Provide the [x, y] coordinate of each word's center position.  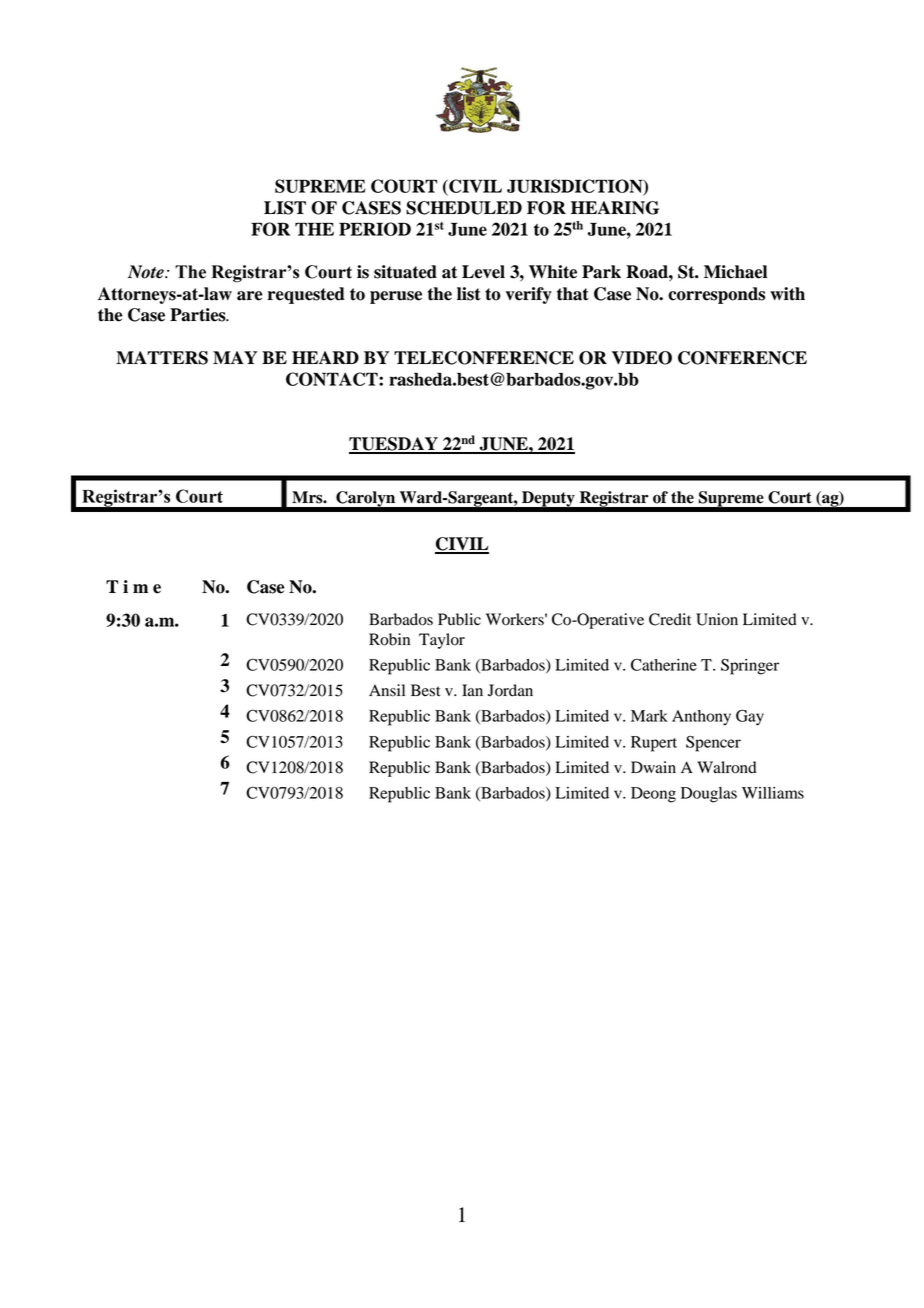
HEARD [325, 357]
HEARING [615, 208]
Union [717, 619]
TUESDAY [394, 445]
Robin [389, 639]
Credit [670, 619]
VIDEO [642, 358]
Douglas [709, 795]
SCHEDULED [464, 208]
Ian [472, 690]
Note [147, 272]
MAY [235, 357]
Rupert [654, 744]
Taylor [442, 641]
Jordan [510, 690]
